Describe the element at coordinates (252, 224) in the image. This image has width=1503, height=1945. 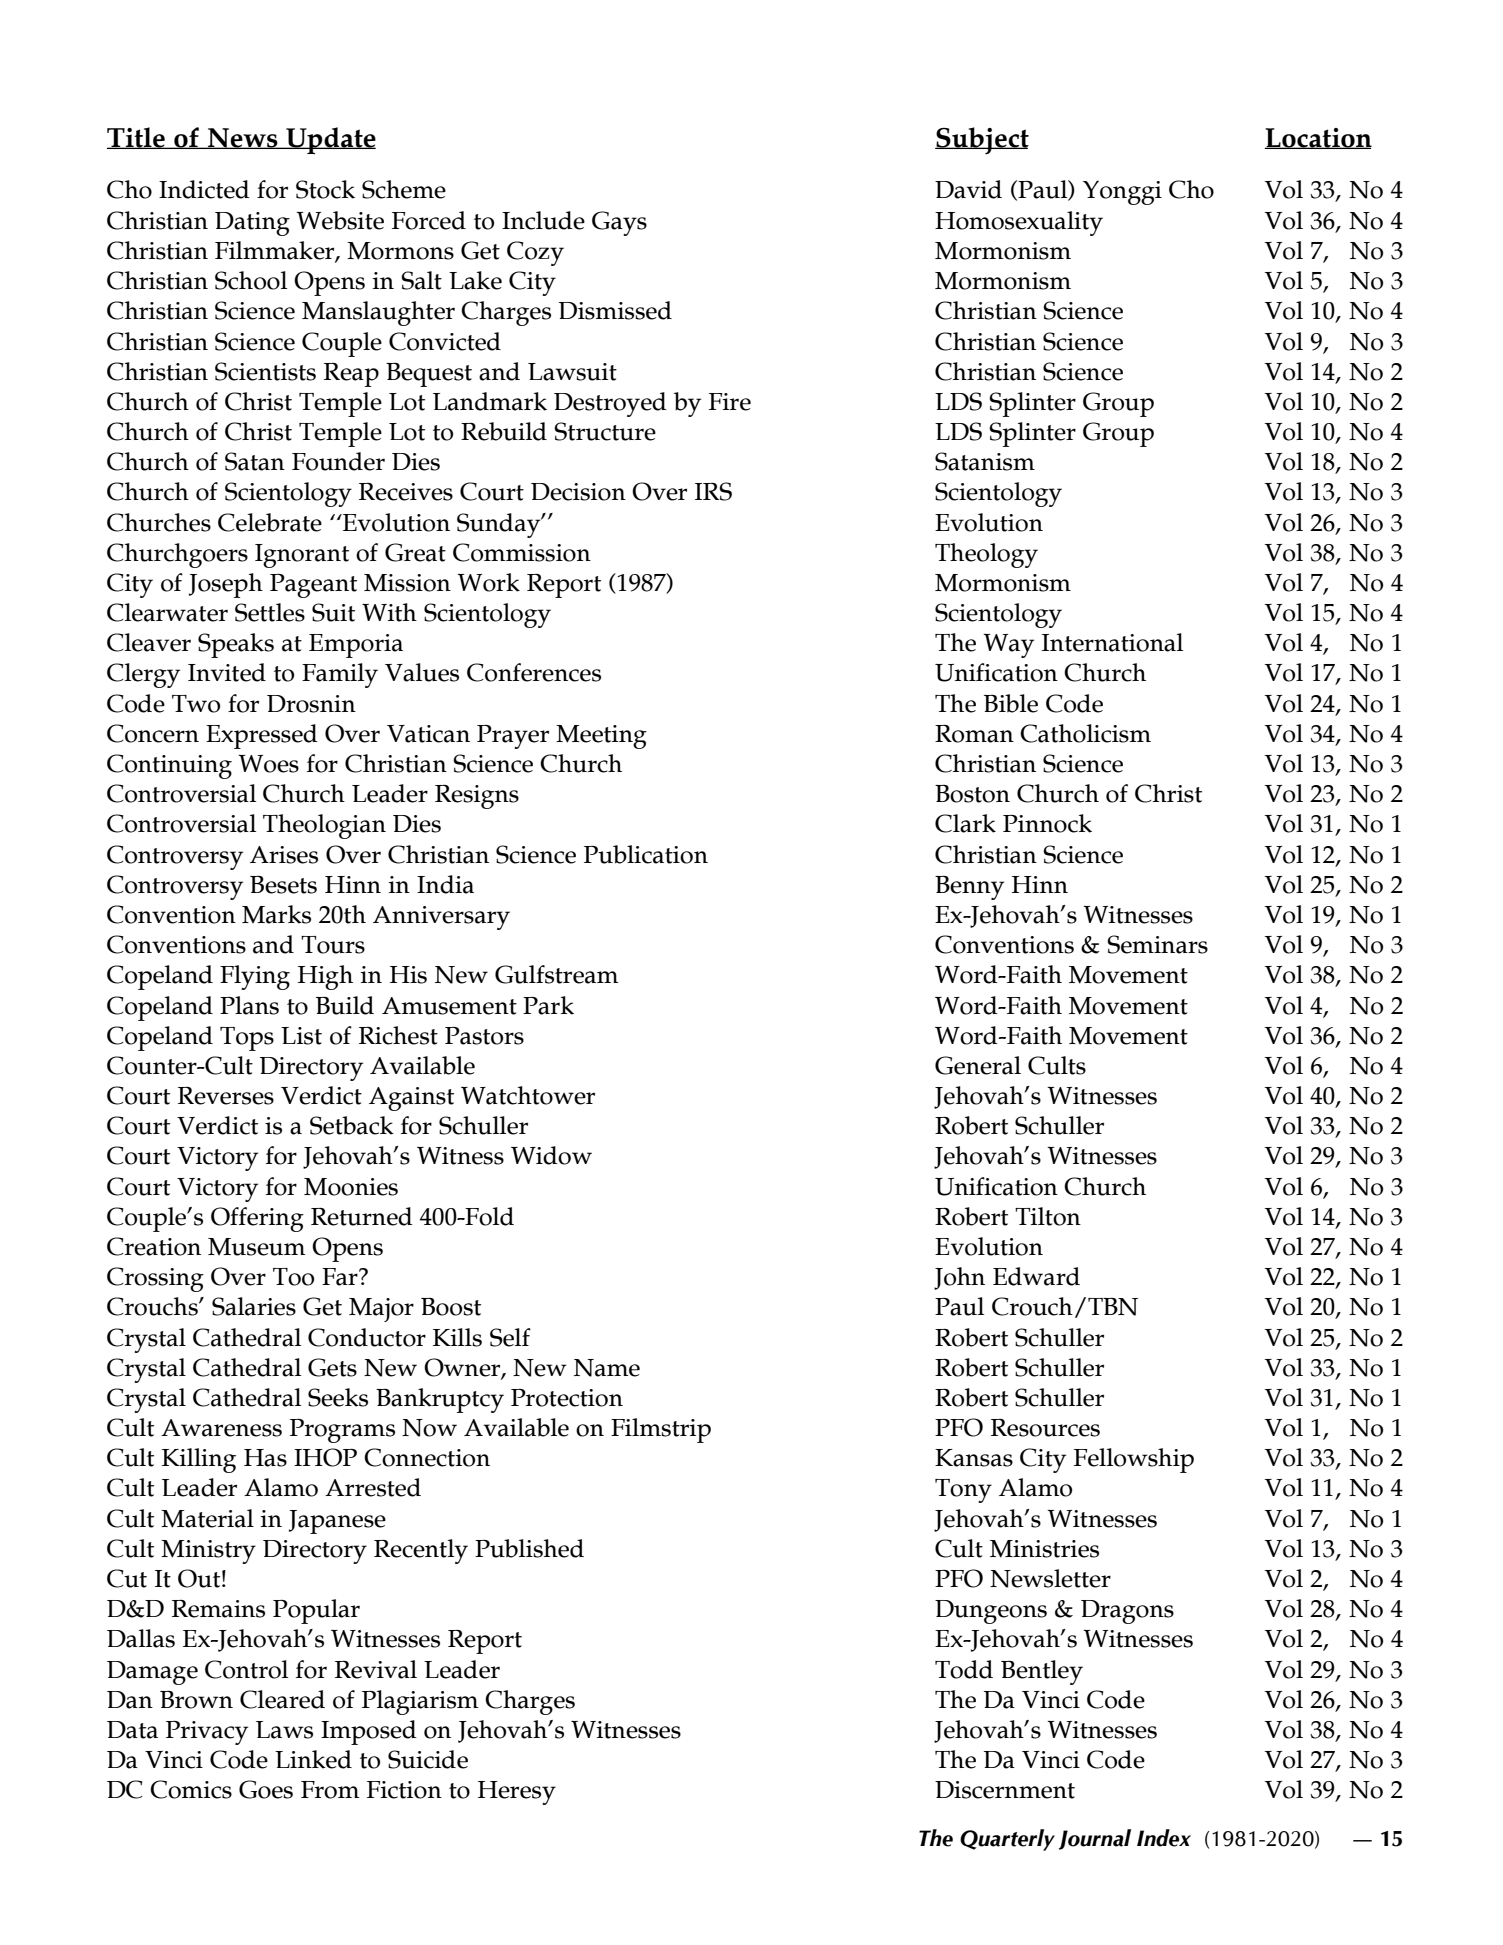
I see `Dating` at that location.
